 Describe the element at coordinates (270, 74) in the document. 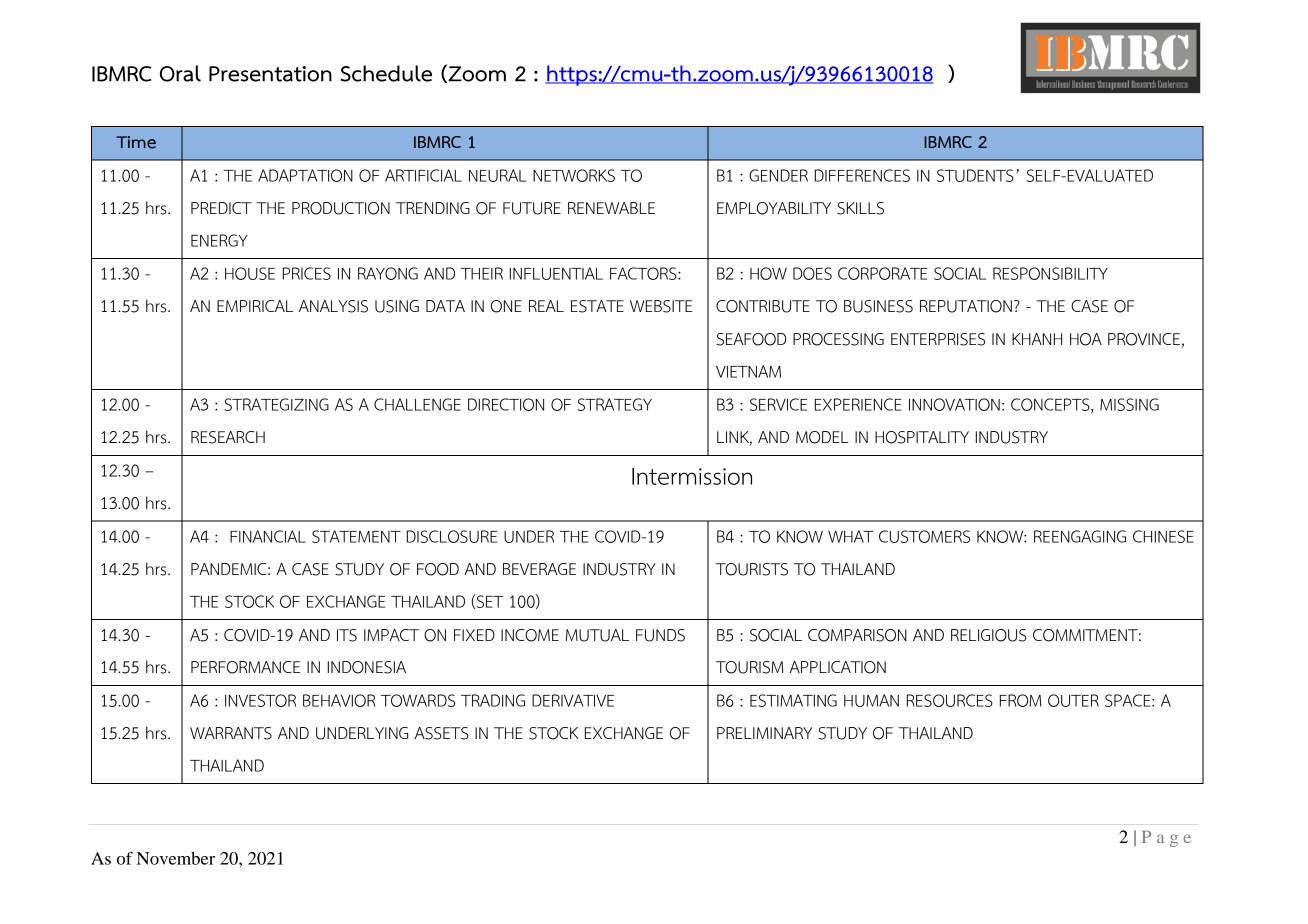

I see `Presentation` at that location.
